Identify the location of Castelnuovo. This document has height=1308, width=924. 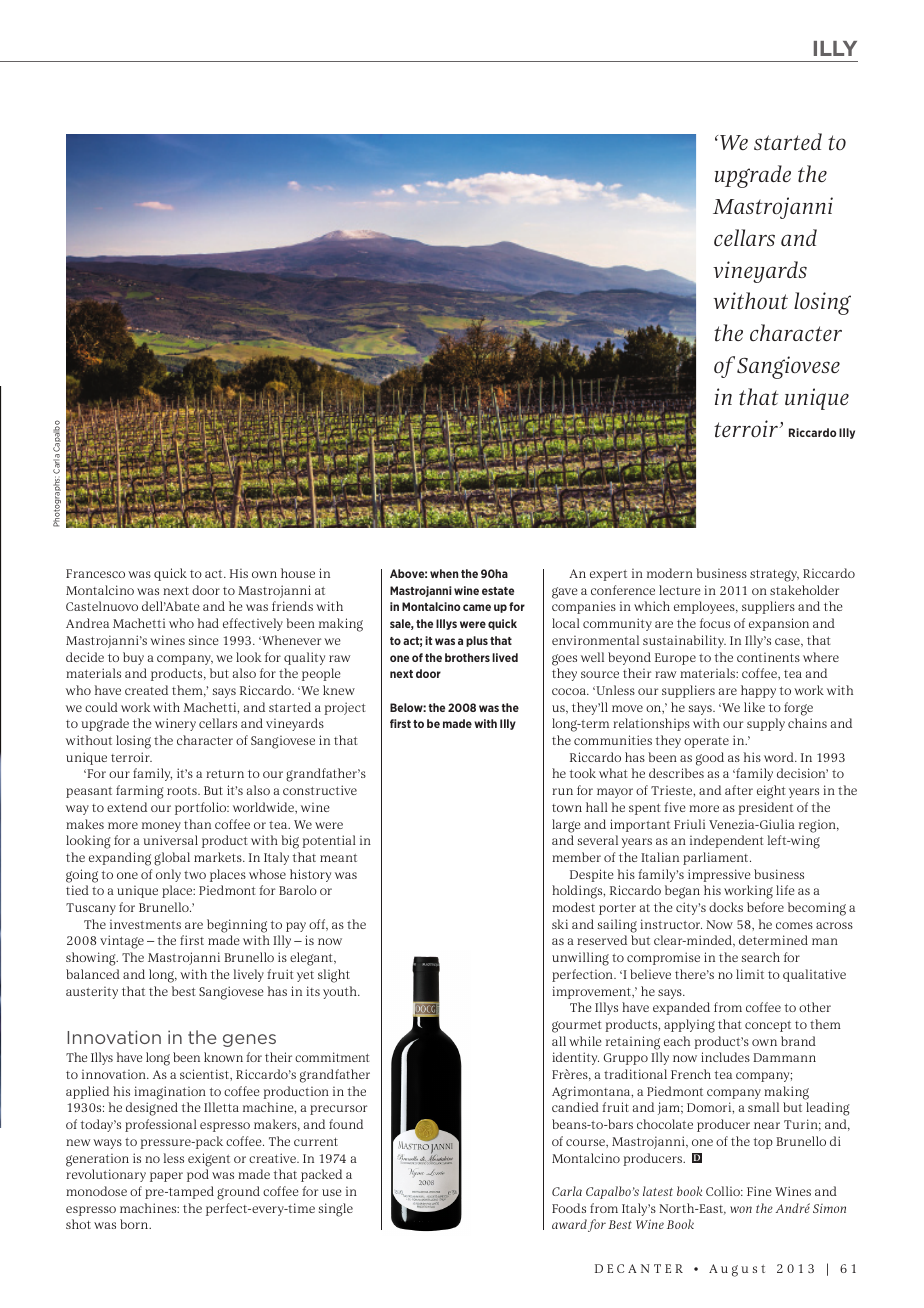
(102, 606).
